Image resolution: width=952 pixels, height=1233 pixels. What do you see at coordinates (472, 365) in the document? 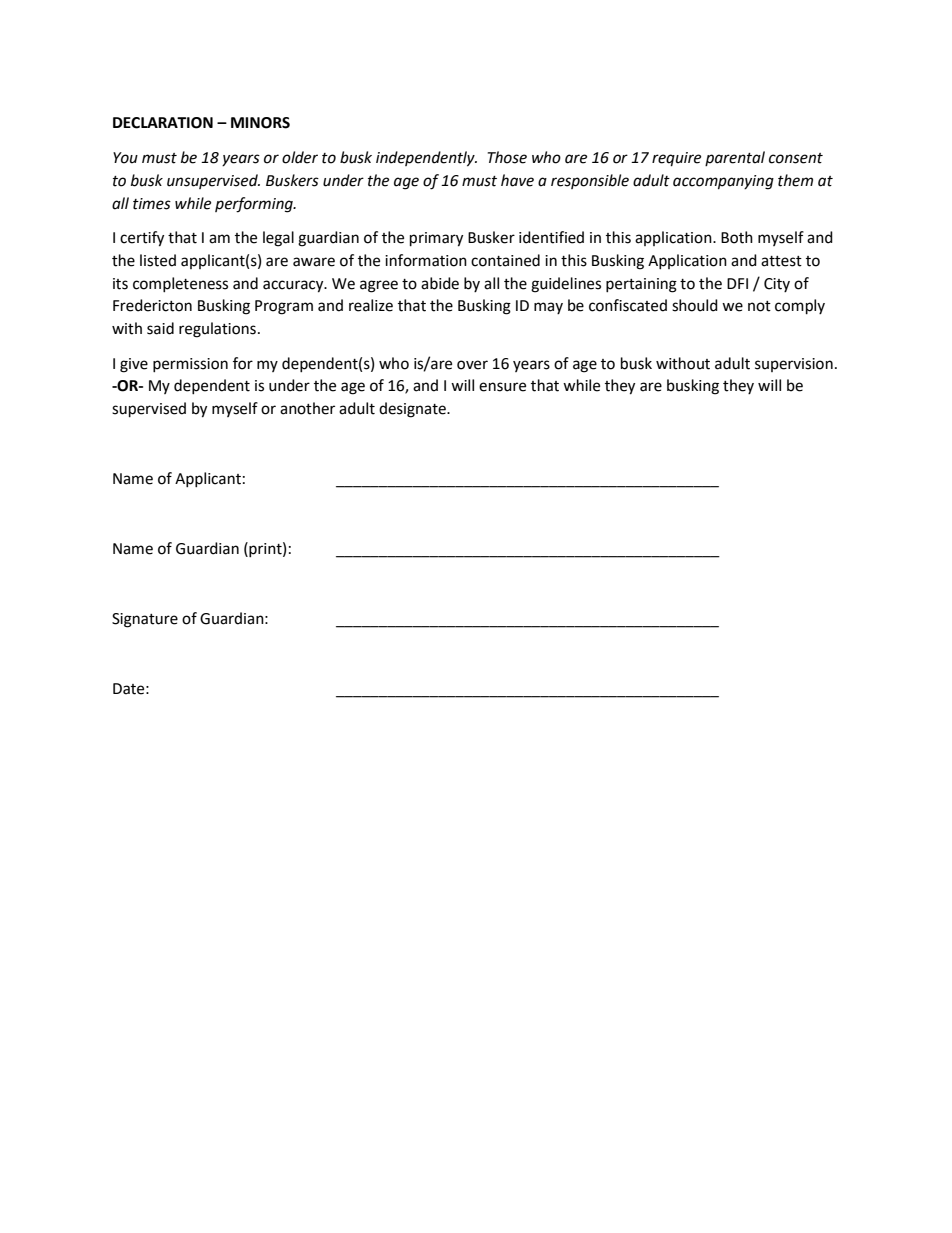
I see `over` at bounding box center [472, 365].
